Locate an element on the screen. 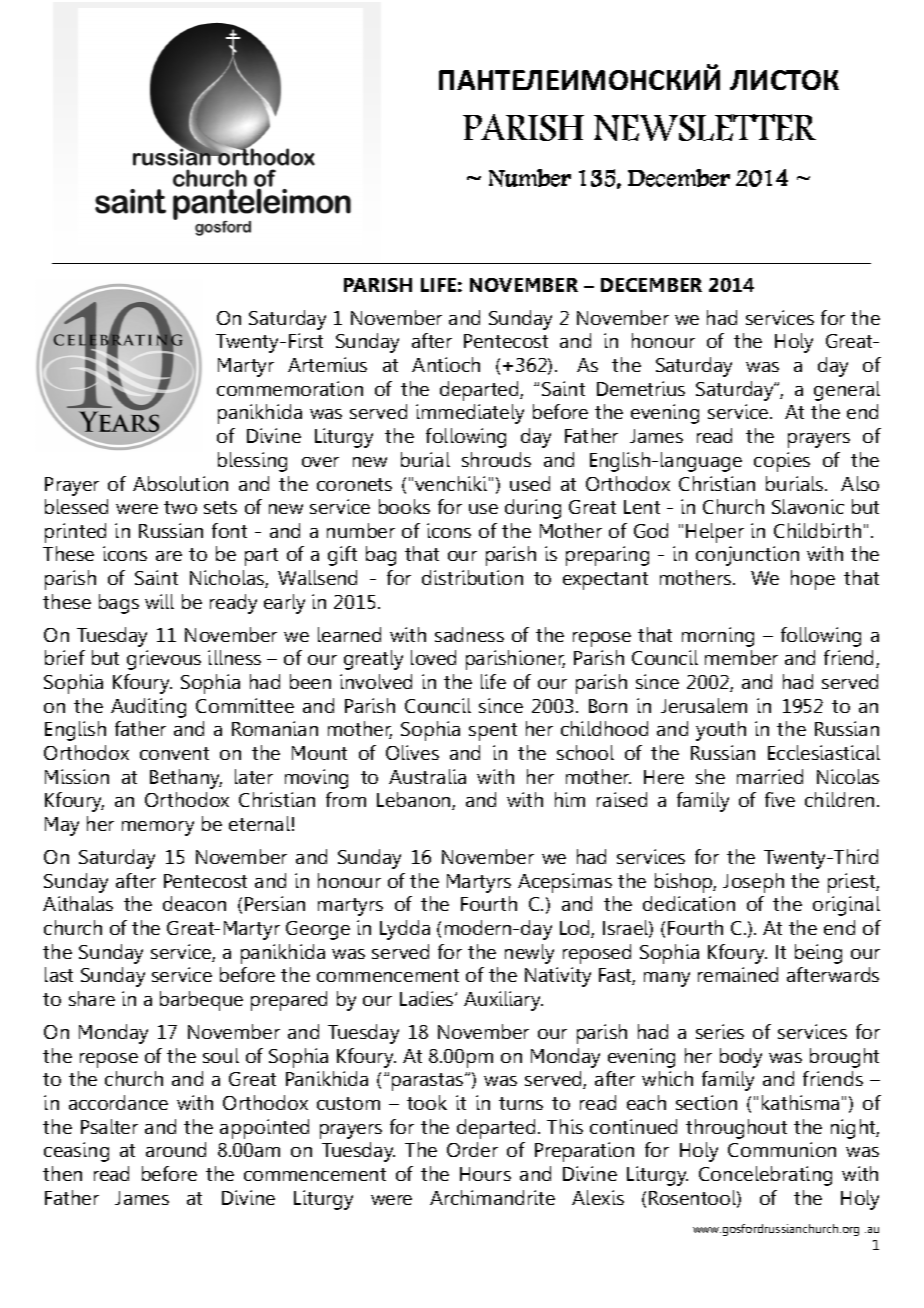  general is located at coordinates (847, 391).
